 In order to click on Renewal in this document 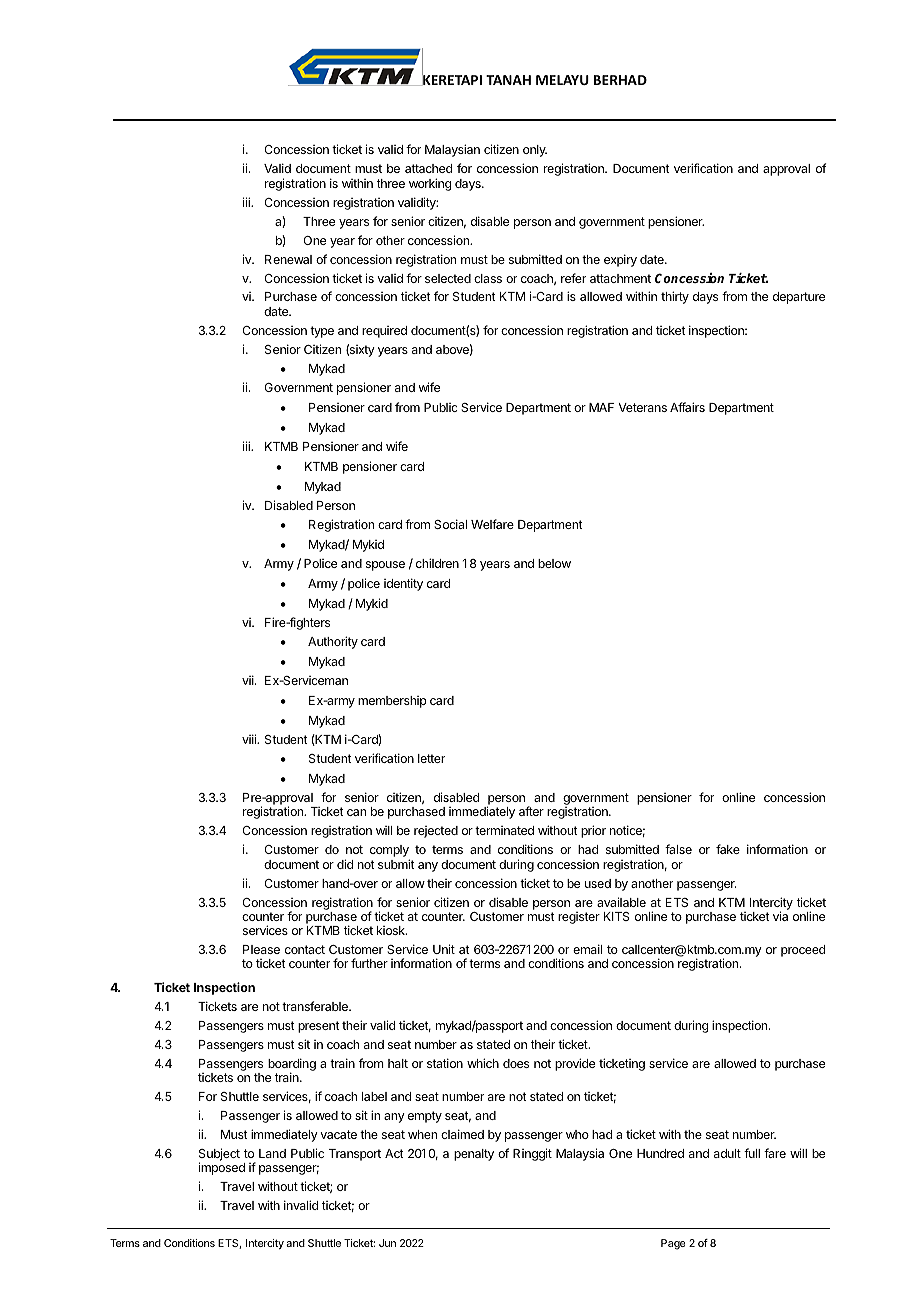, I will do `click(288, 259)`.
